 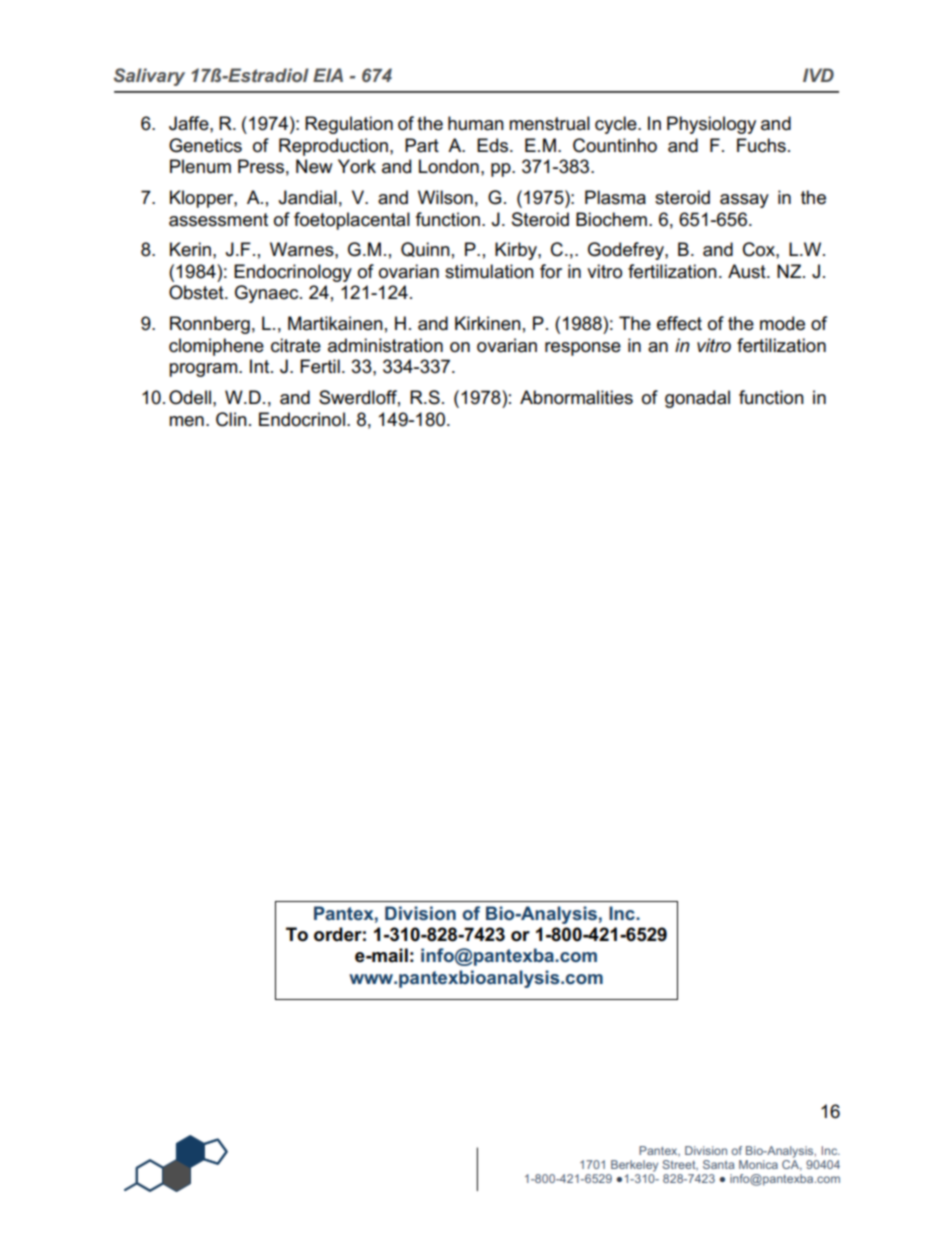 What do you see at coordinates (576, 397) in the screenshot?
I see `Abnormalities` at bounding box center [576, 397].
